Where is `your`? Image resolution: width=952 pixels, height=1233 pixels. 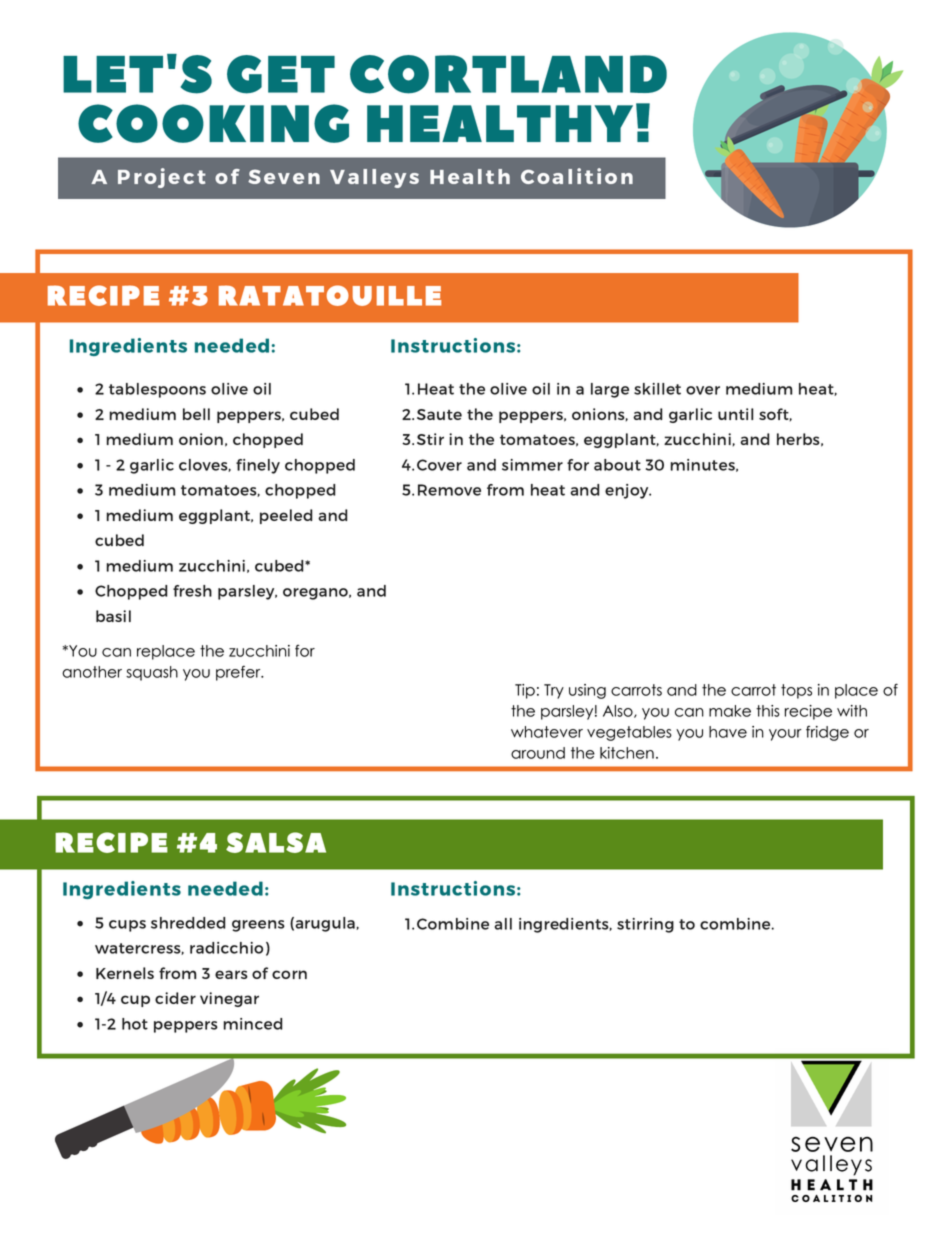
your is located at coordinates (785, 735).
